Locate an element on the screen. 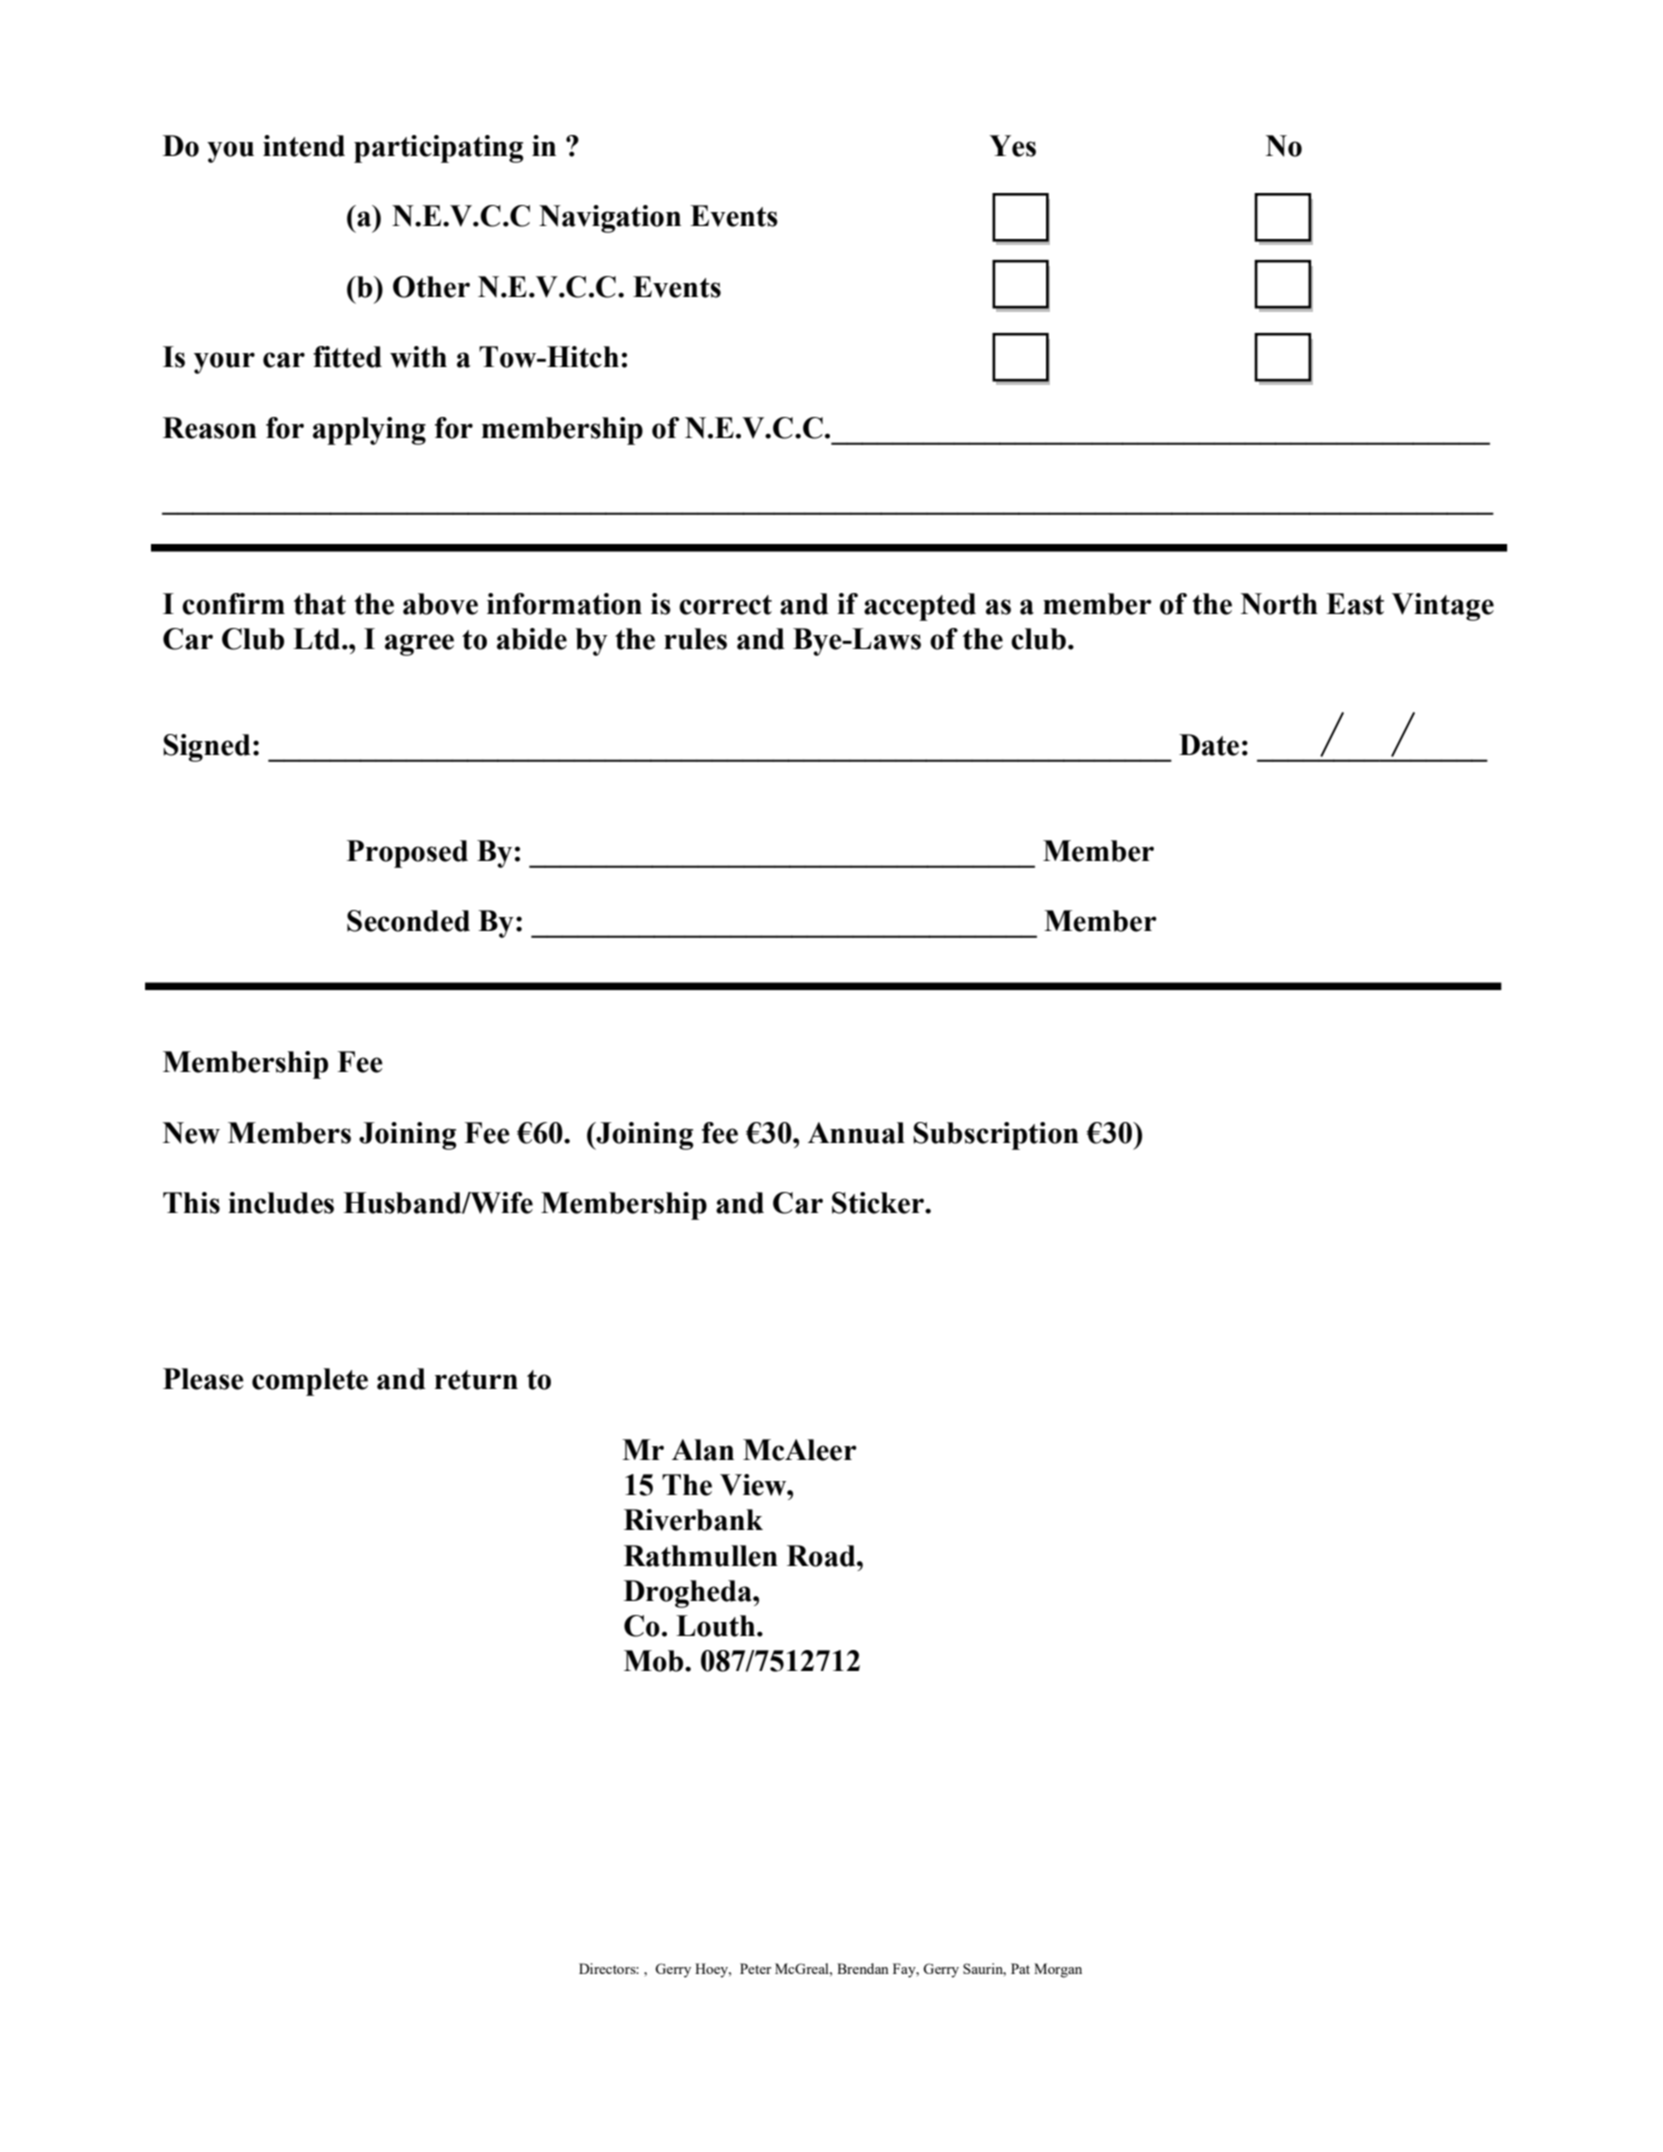 The image size is (1663, 2152). Peter is located at coordinates (755, 1968).
